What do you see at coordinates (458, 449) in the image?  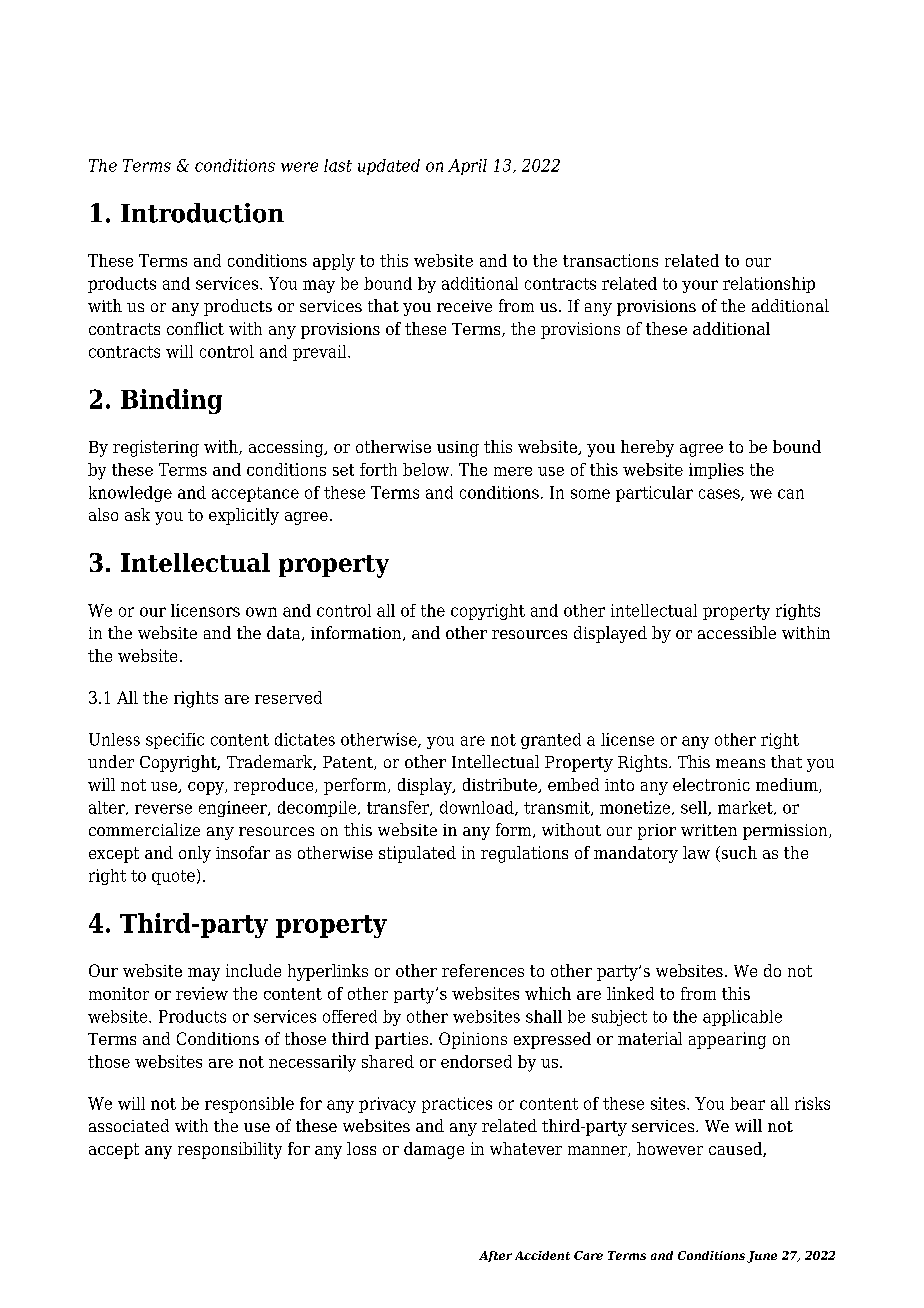 I see `using` at bounding box center [458, 449].
